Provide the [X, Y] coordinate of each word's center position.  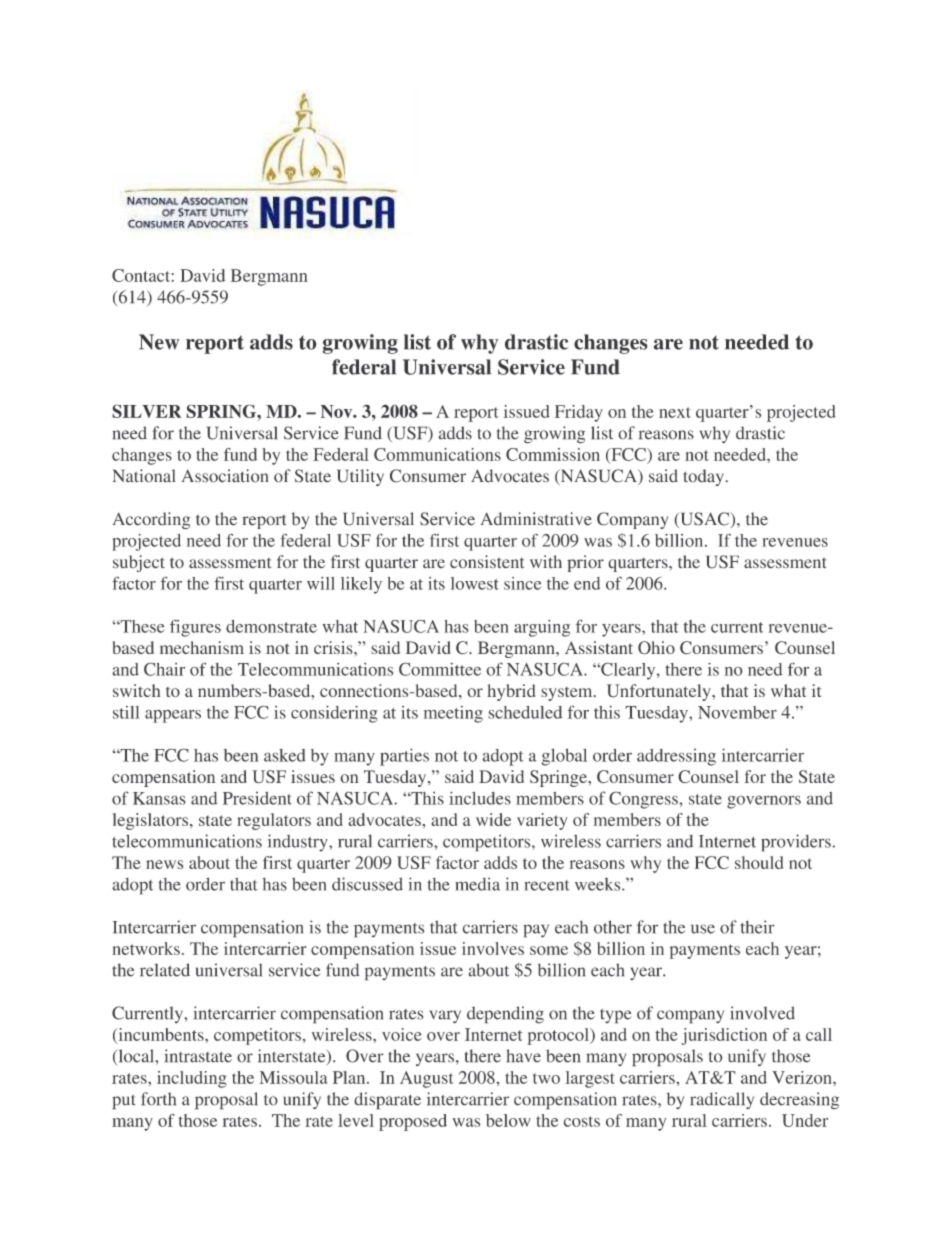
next [675, 412]
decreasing [799, 1101]
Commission [553, 454]
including [192, 1079]
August [427, 1079]
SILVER [146, 411]
